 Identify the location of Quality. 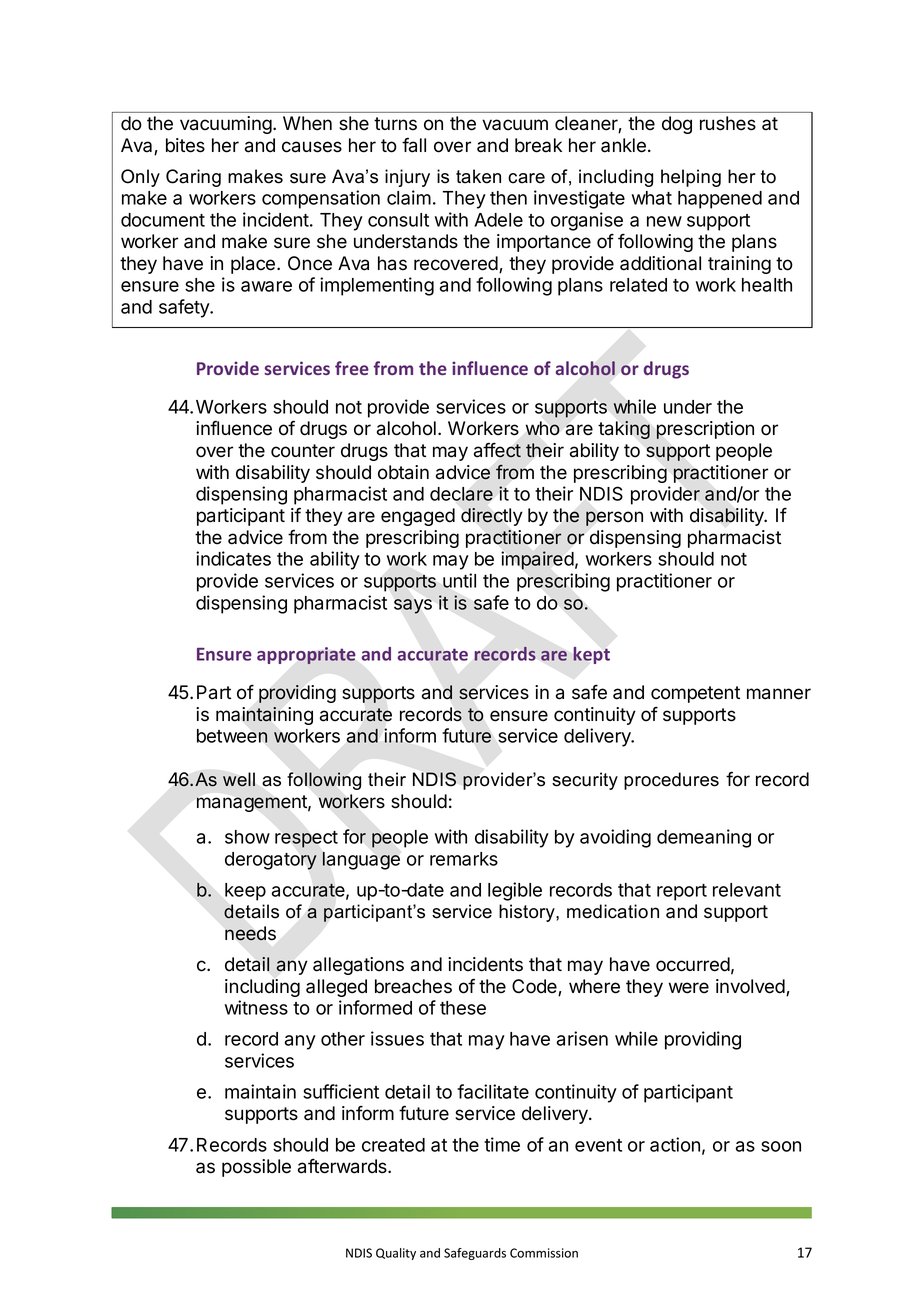
(396, 1254).
